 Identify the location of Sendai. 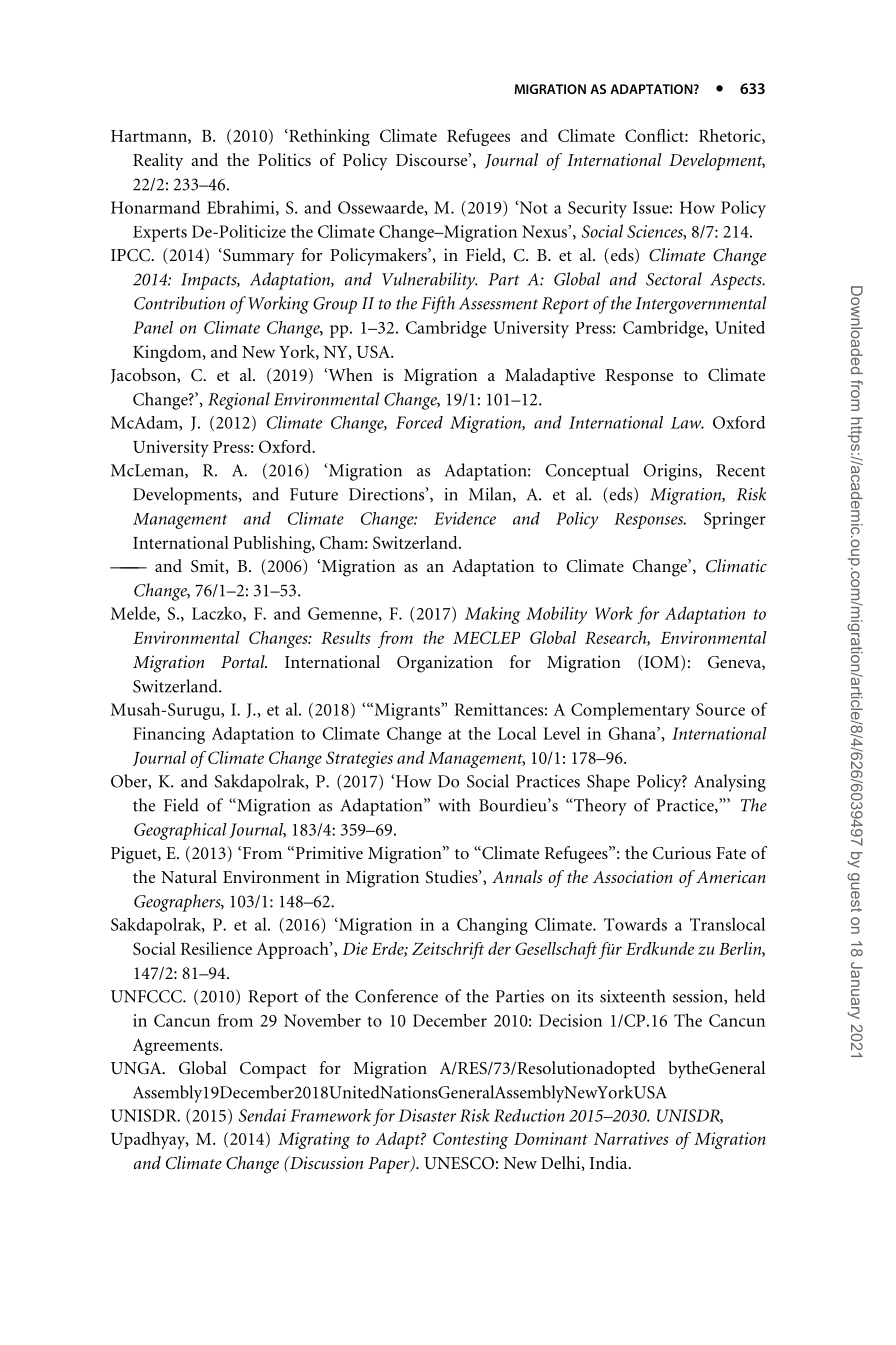
(262, 1115).
